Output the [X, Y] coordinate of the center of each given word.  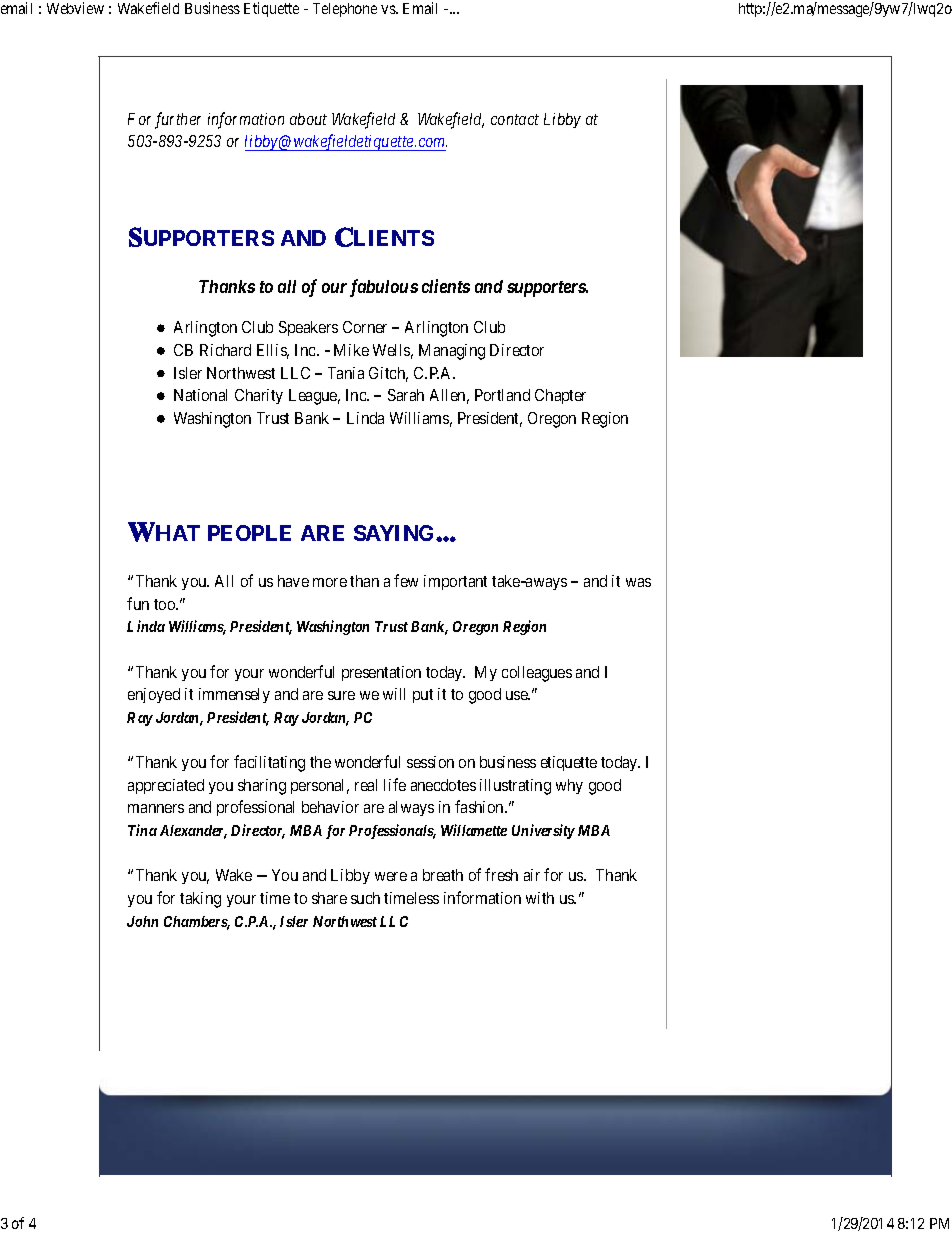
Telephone [345, 10]
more [330, 582]
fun [138, 603]
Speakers [308, 328]
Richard [225, 350]
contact [515, 119]
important [455, 582]
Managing [452, 352]
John [142, 921]
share [329, 898]
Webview [75, 8]
